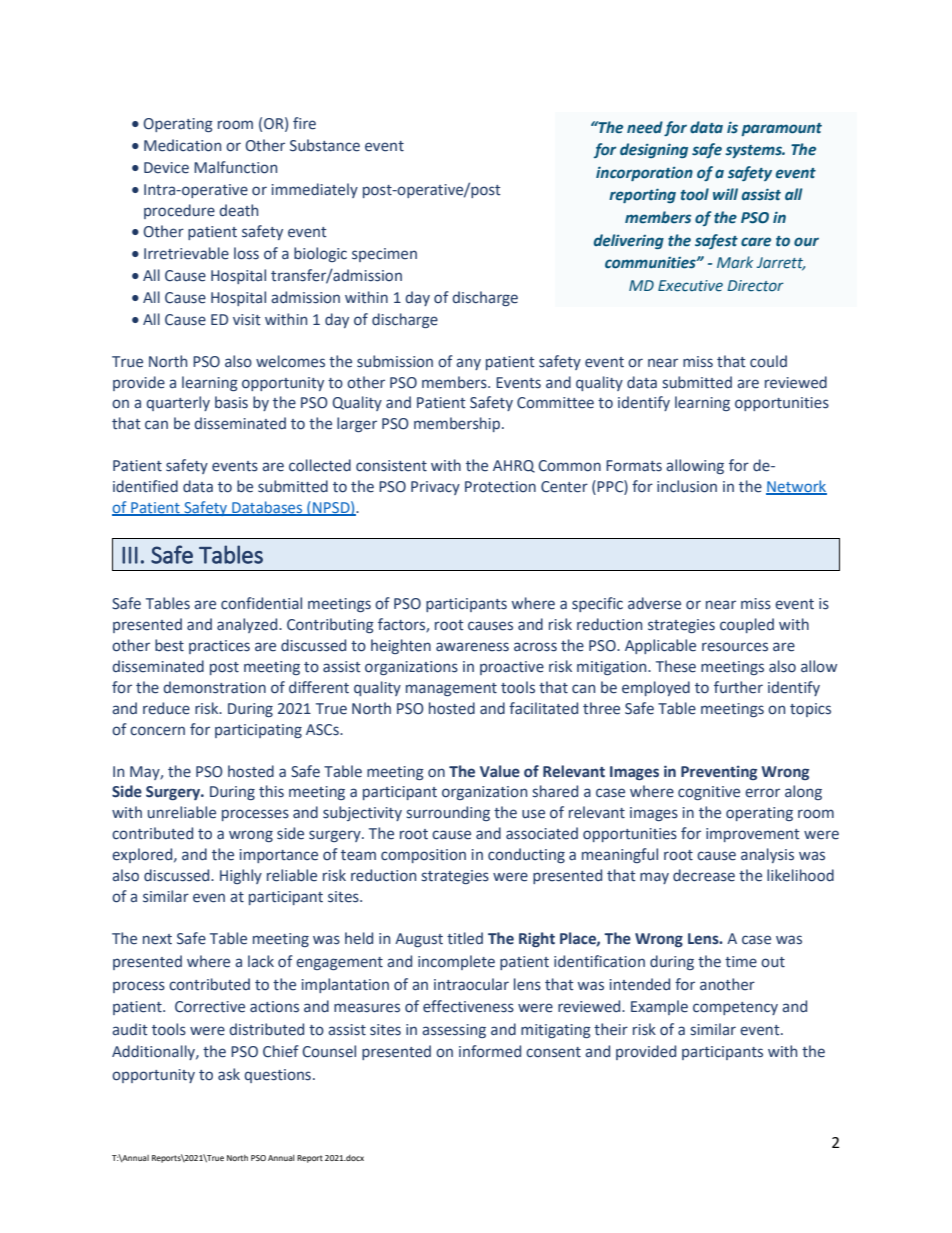  Describe the element at coordinates (725, 194) in the image. I see `will` at that location.
